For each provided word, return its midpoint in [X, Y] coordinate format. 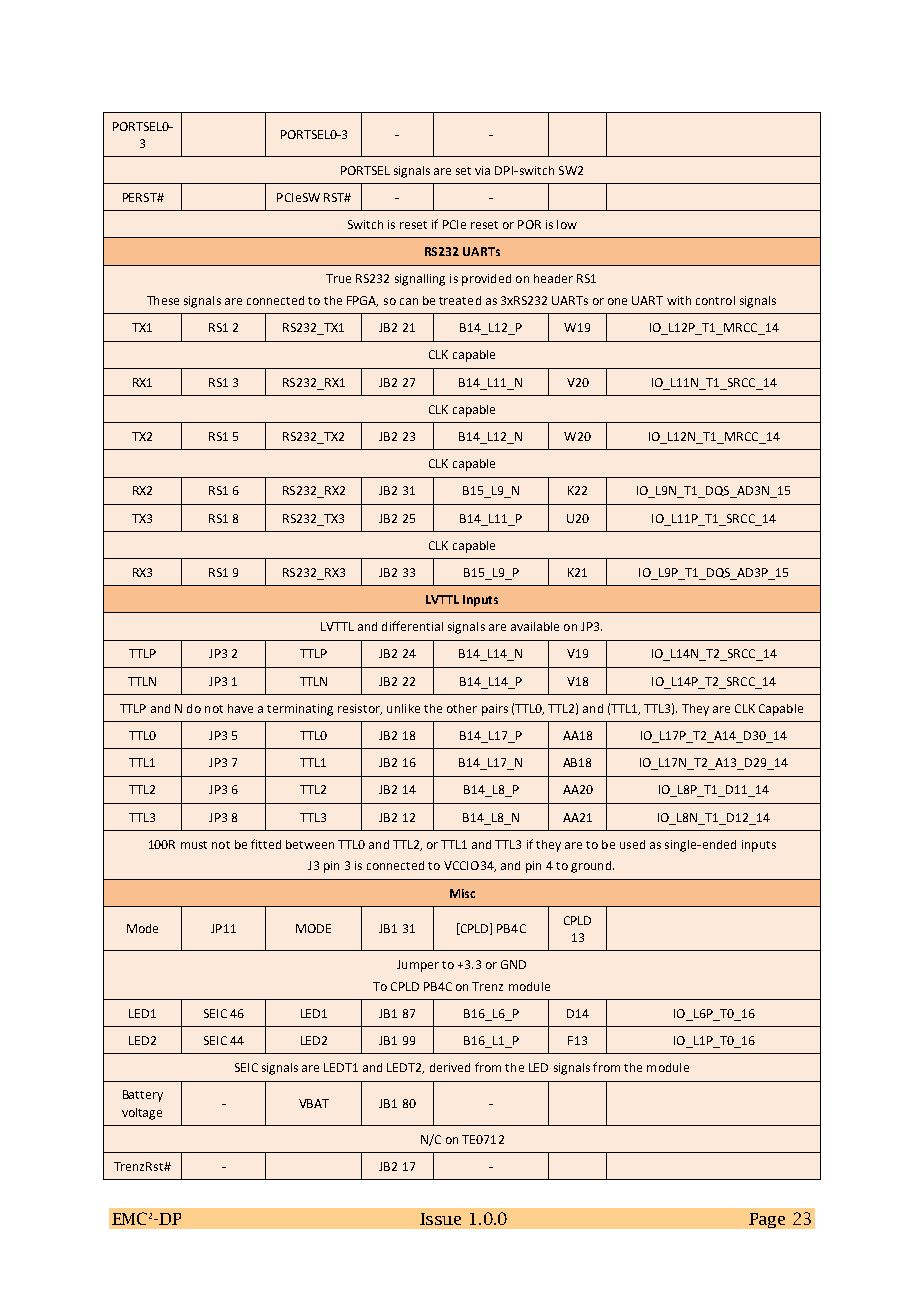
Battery [143, 1096]
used [632, 844]
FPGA [362, 301]
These [163, 300]
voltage [142, 1114]
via [482, 170]
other [462, 708]
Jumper [418, 966]
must [194, 845]
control [715, 300]
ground [591, 867]
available [535, 626]
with [679, 300]
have [240, 708]
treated [460, 300]
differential [412, 626]
